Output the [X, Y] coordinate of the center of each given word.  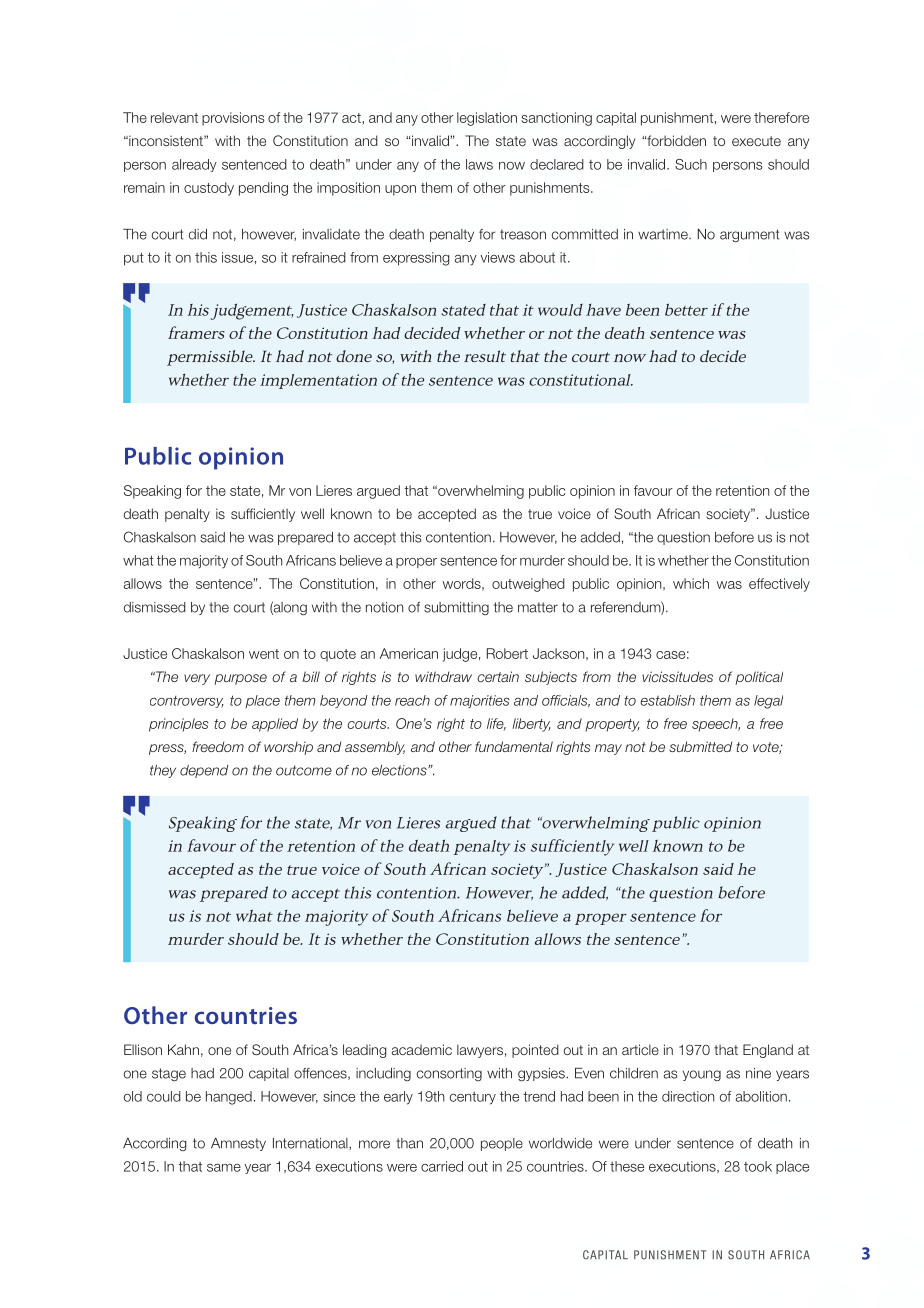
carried [442, 1166]
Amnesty [238, 1144]
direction [688, 1096]
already [194, 165]
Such [691, 164]
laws [479, 164]
